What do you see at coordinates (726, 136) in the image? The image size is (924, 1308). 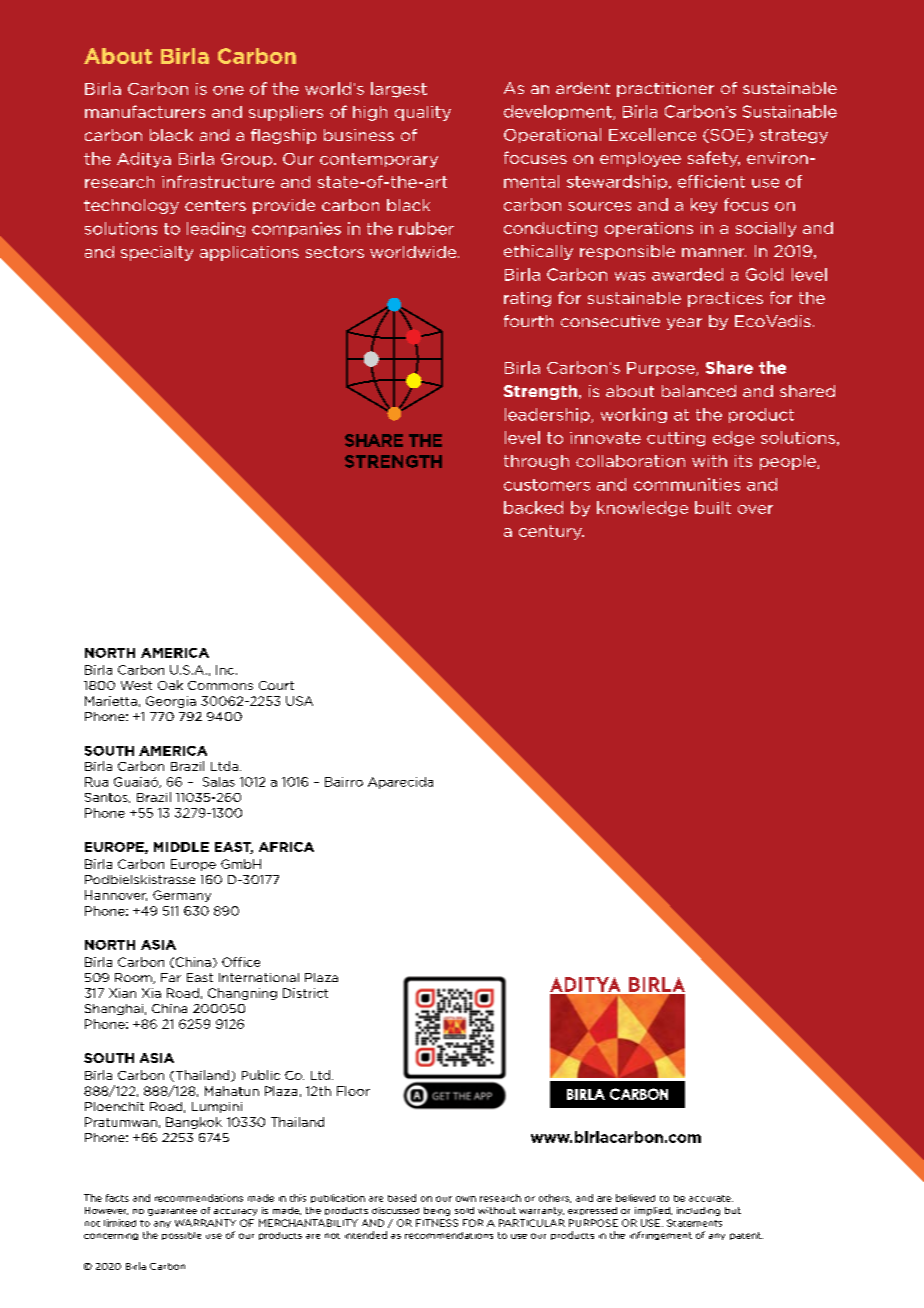 I see `SOE` at bounding box center [726, 136].
